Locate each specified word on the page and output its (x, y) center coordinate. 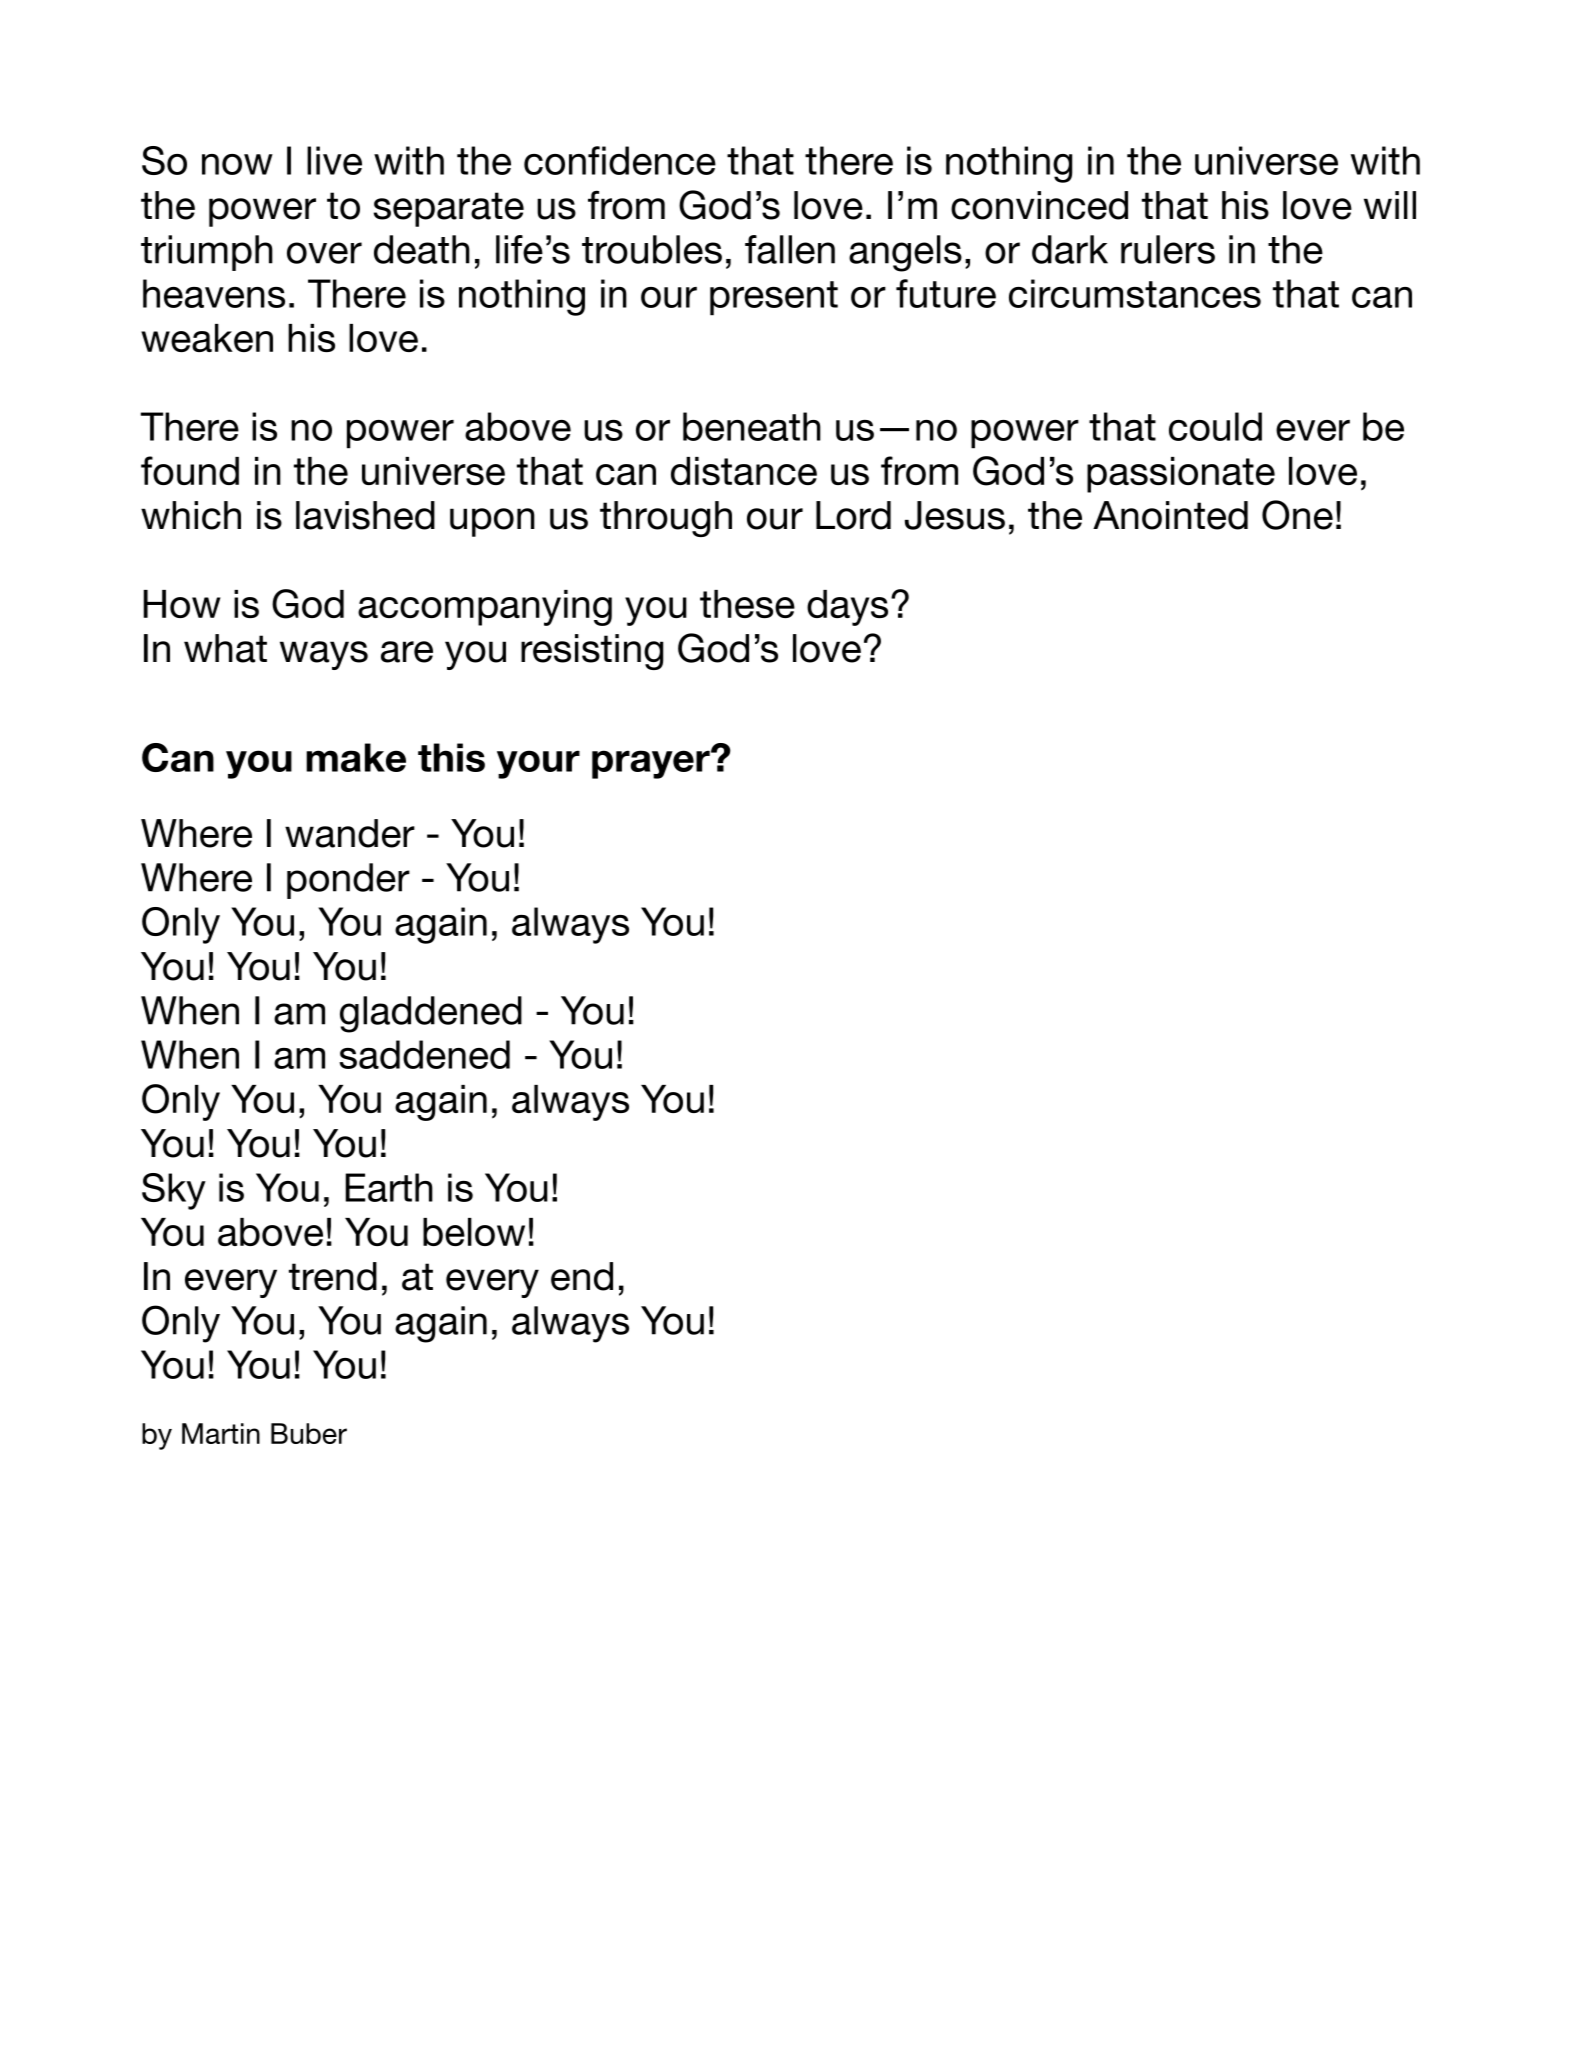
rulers (1168, 249)
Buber (309, 1433)
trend (333, 1276)
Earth (389, 1187)
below (474, 1232)
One (1297, 515)
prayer (652, 764)
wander (350, 833)
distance (744, 471)
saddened (424, 1054)
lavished (365, 515)
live (334, 160)
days (847, 608)
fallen (790, 249)
